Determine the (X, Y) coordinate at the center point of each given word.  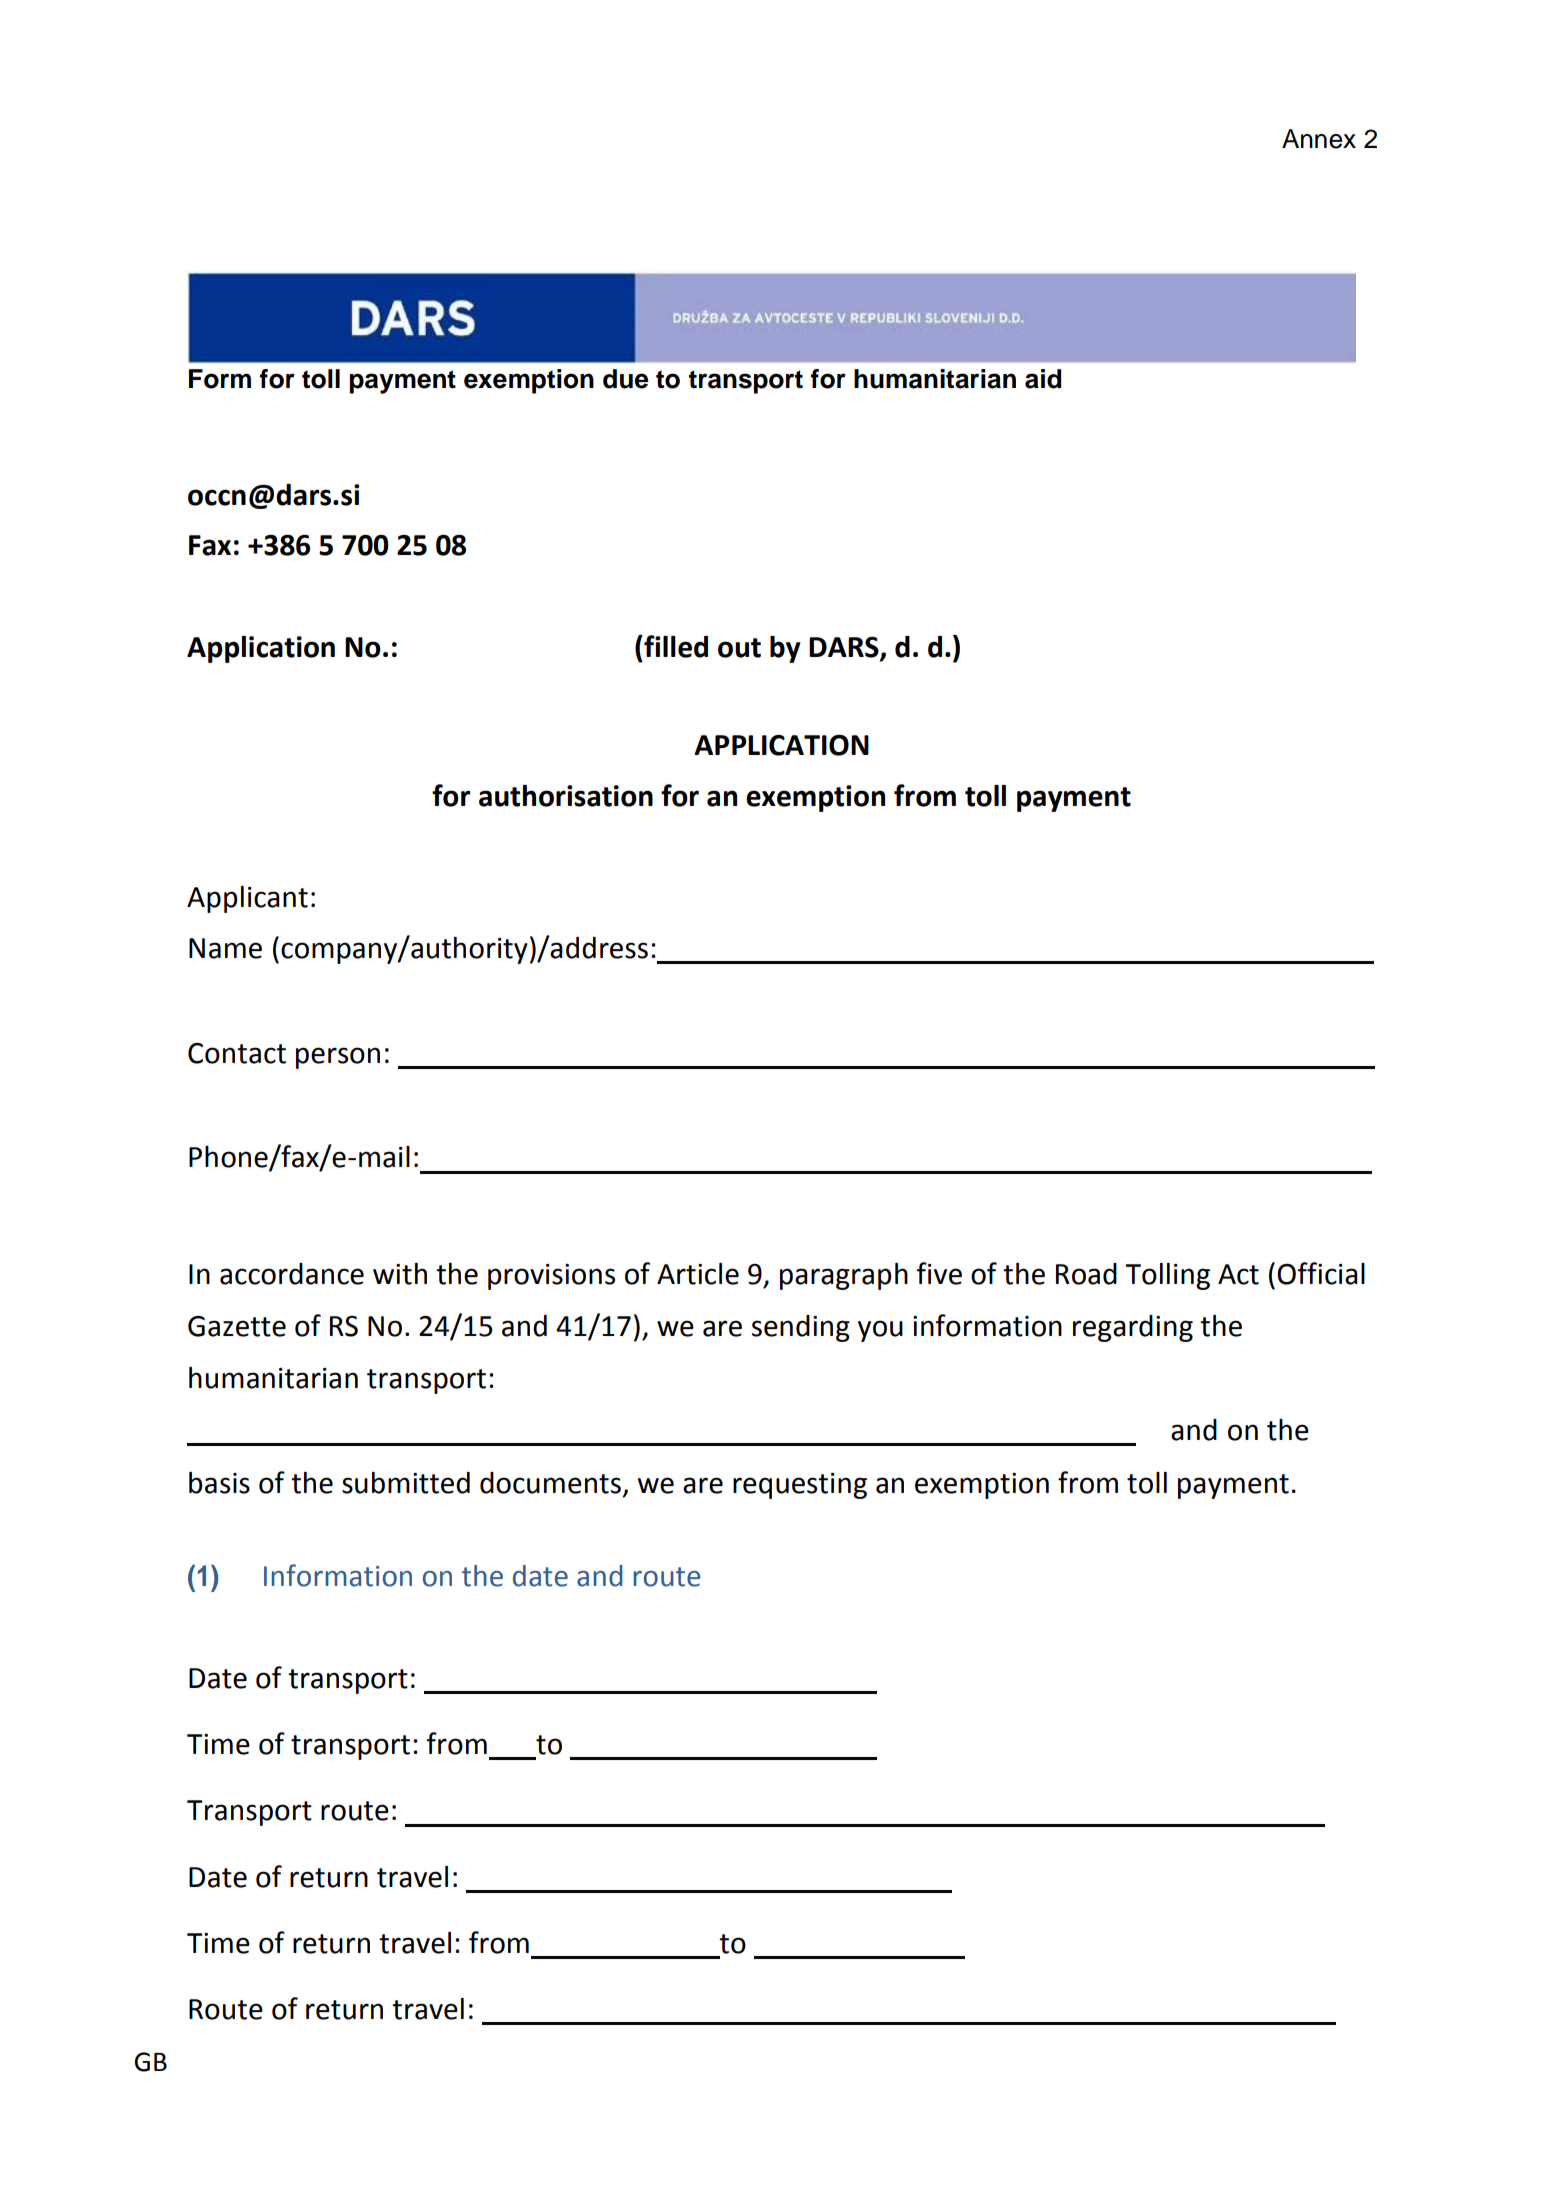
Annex (1319, 139)
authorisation (566, 796)
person (338, 1058)
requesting (800, 1486)
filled (675, 646)
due (626, 379)
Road (1086, 1274)
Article (698, 1274)
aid (1043, 379)
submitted (406, 1483)
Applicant (247, 899)
